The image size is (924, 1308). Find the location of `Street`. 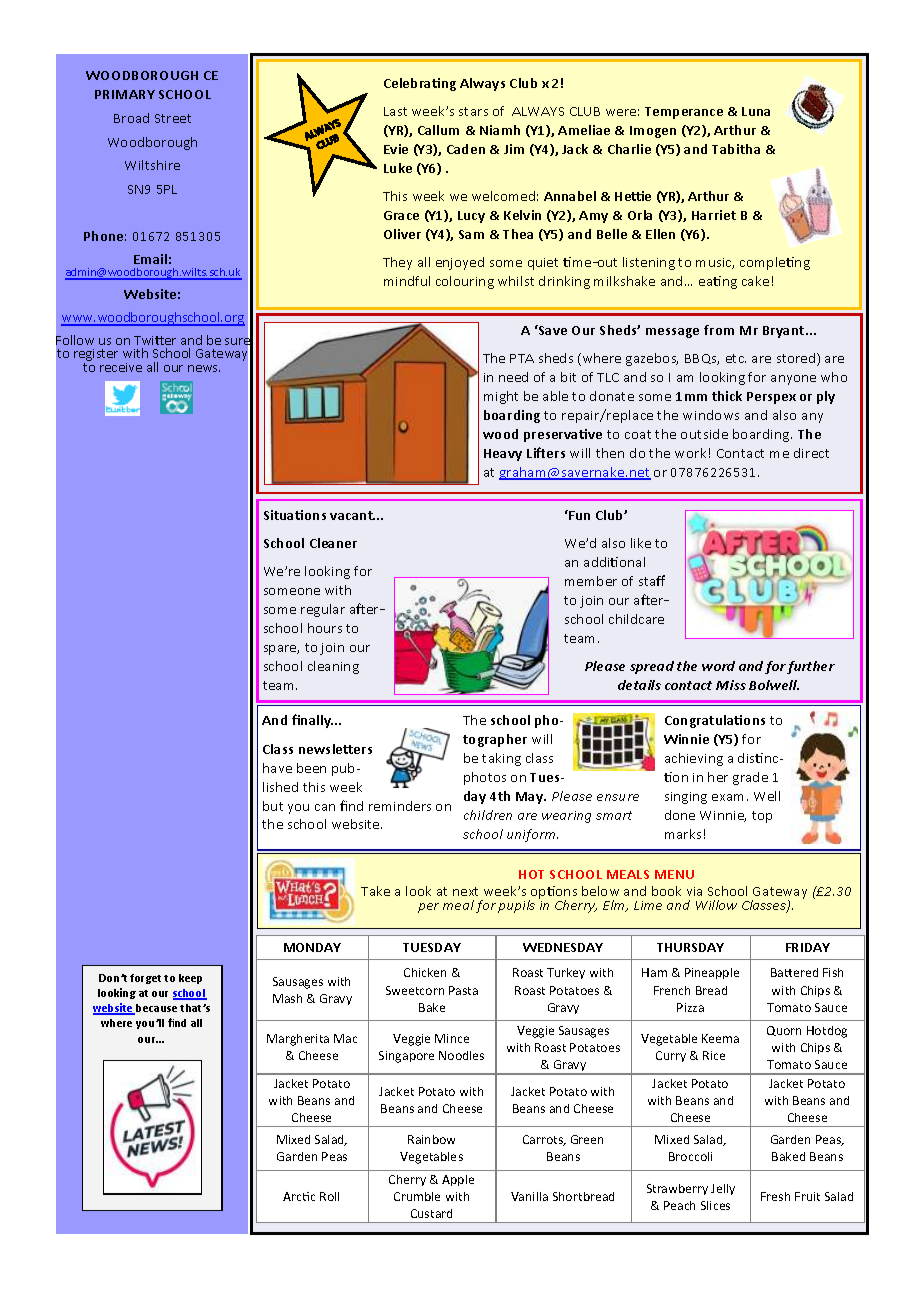

Street is located at coordinates (173, 118).
